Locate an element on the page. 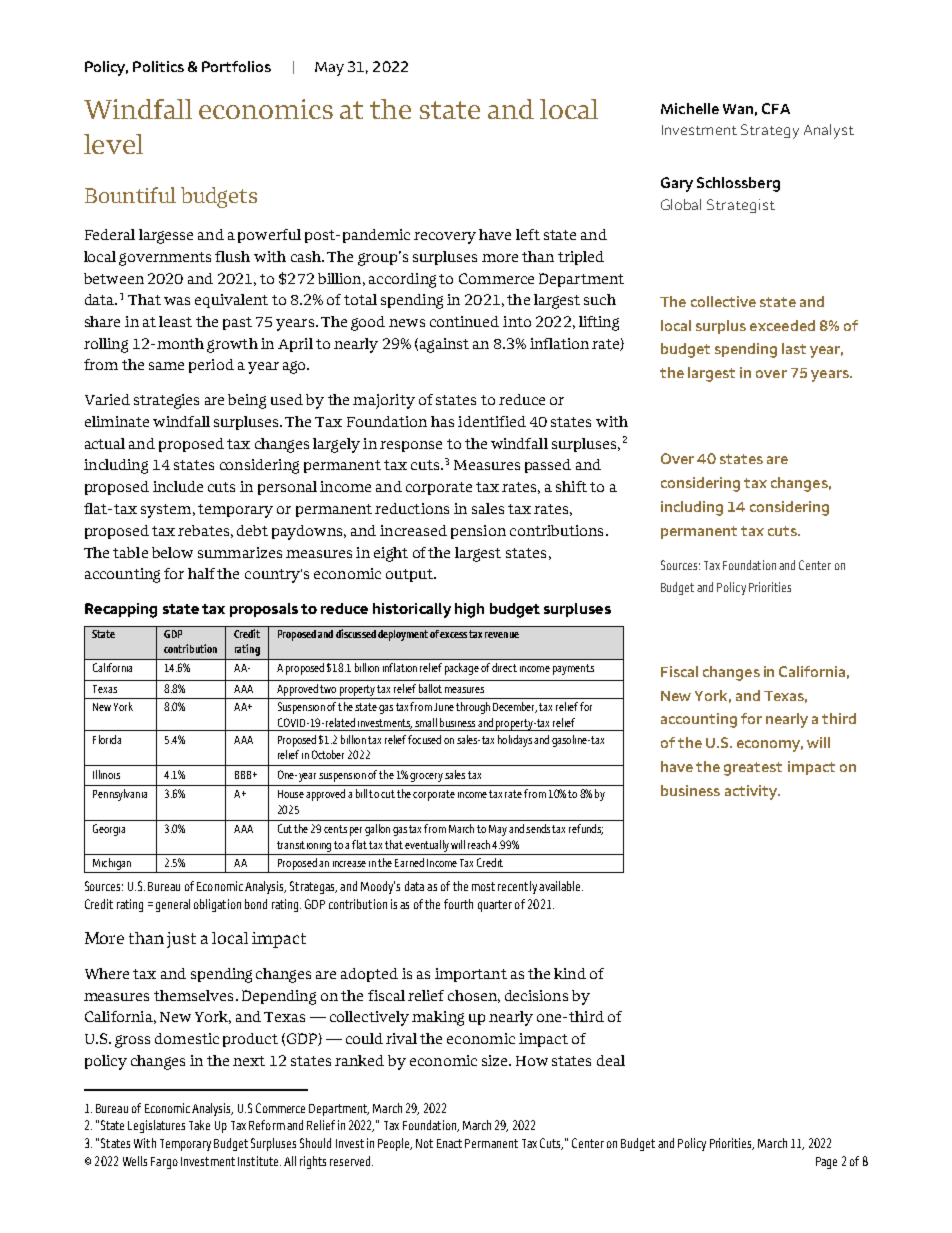 The height and width of the page is (1233, 952). high is located at coordinates (469, 610).
